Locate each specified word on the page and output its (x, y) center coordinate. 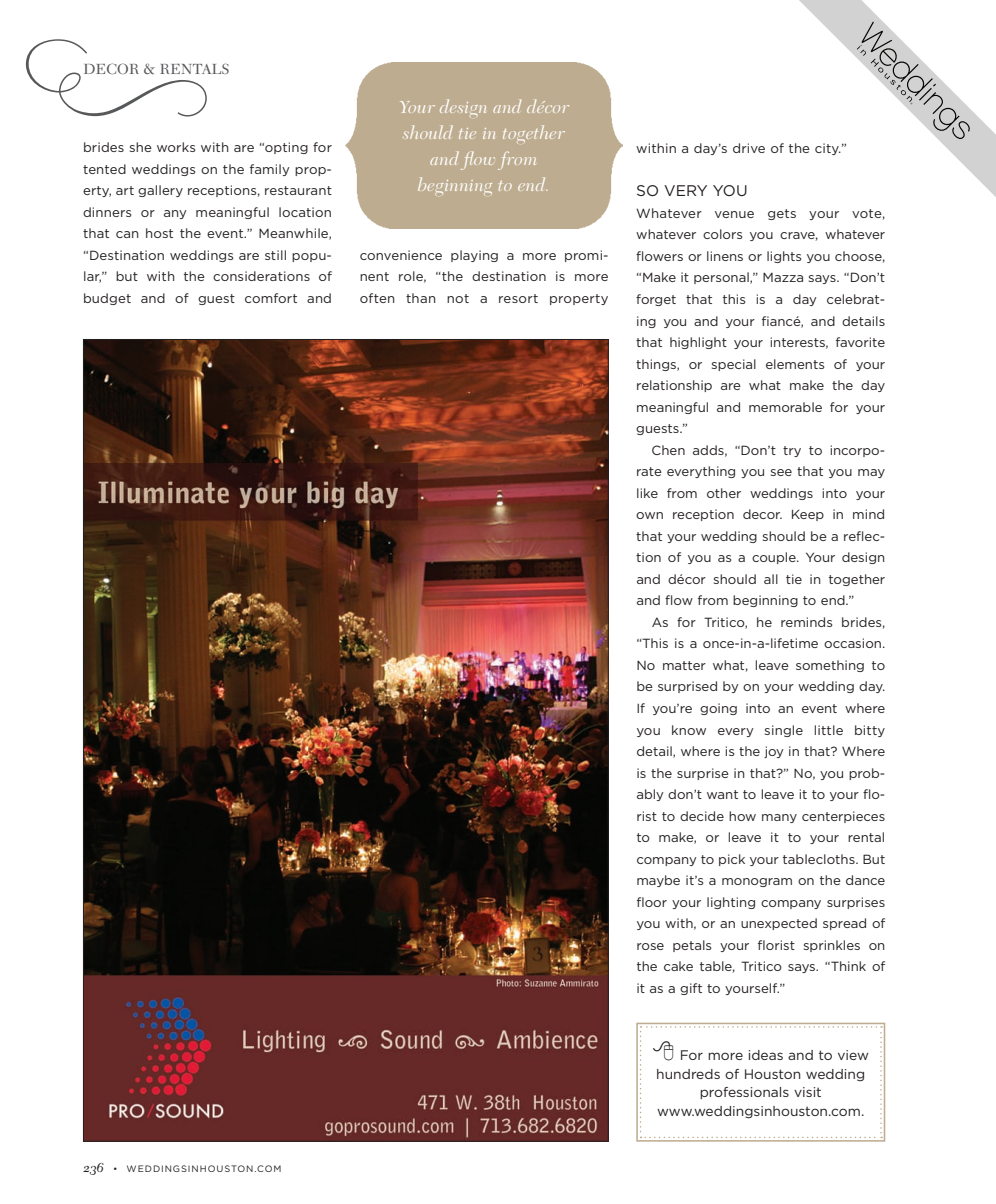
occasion (852, 643)
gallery (160, 191)
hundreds (688, 1074)
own (649, 515)
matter (684, 665)
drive (749, 148)
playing (474, 256)
